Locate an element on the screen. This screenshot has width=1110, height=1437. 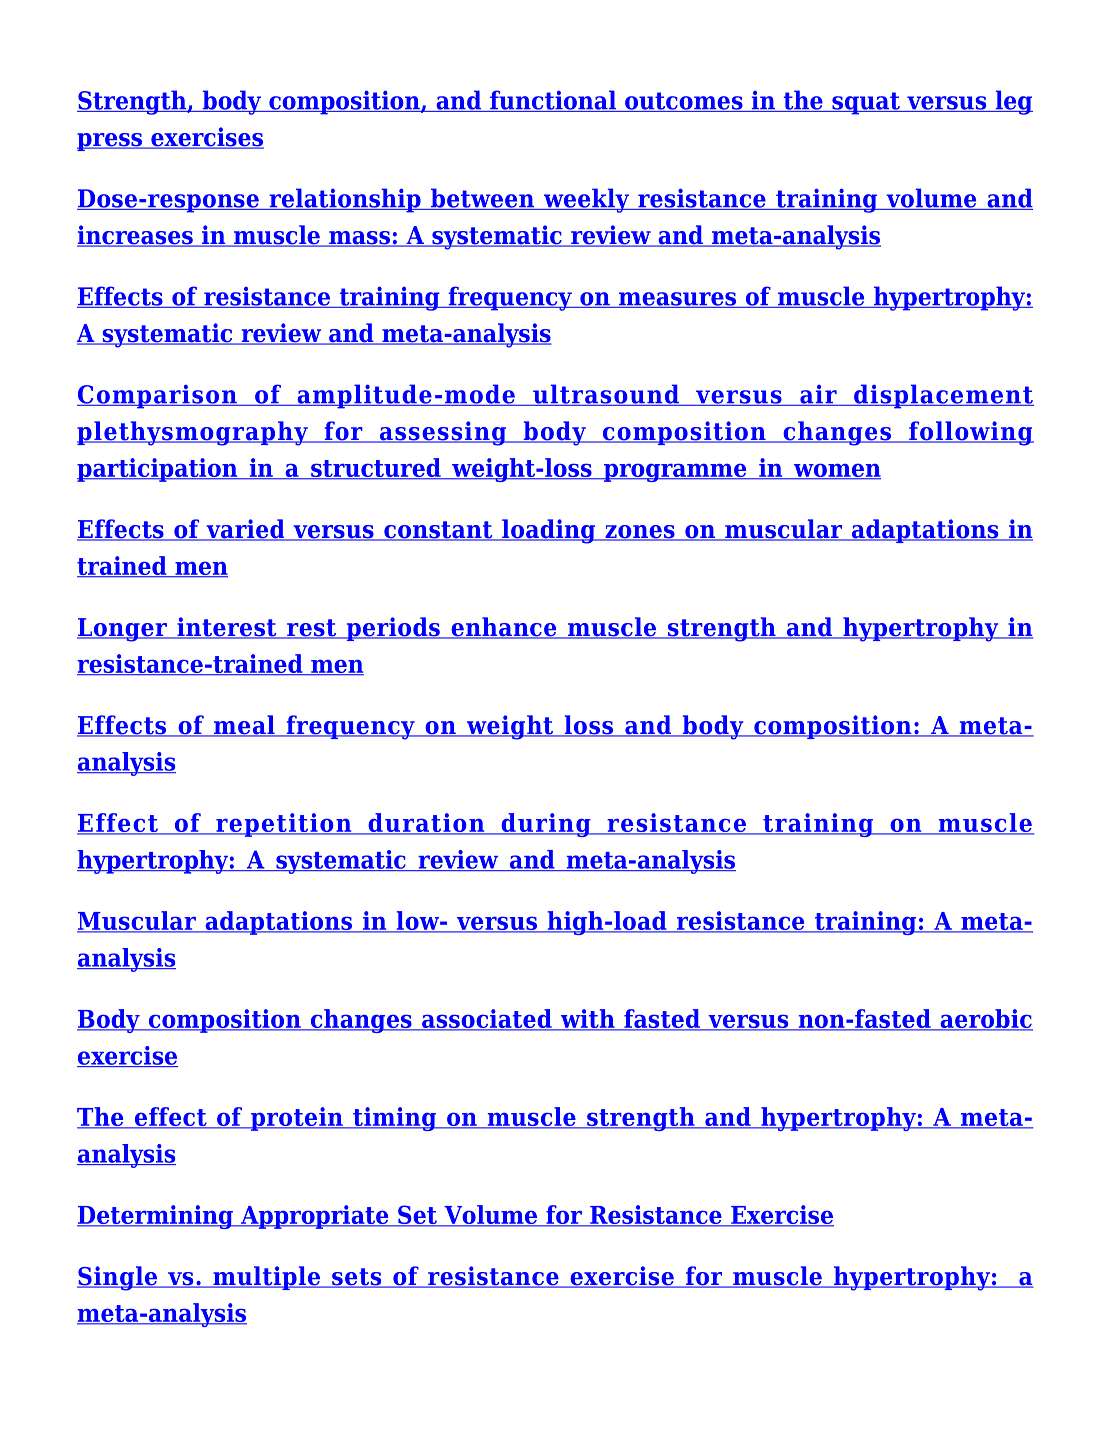
multiple is located at coordinates (266, 1278).
